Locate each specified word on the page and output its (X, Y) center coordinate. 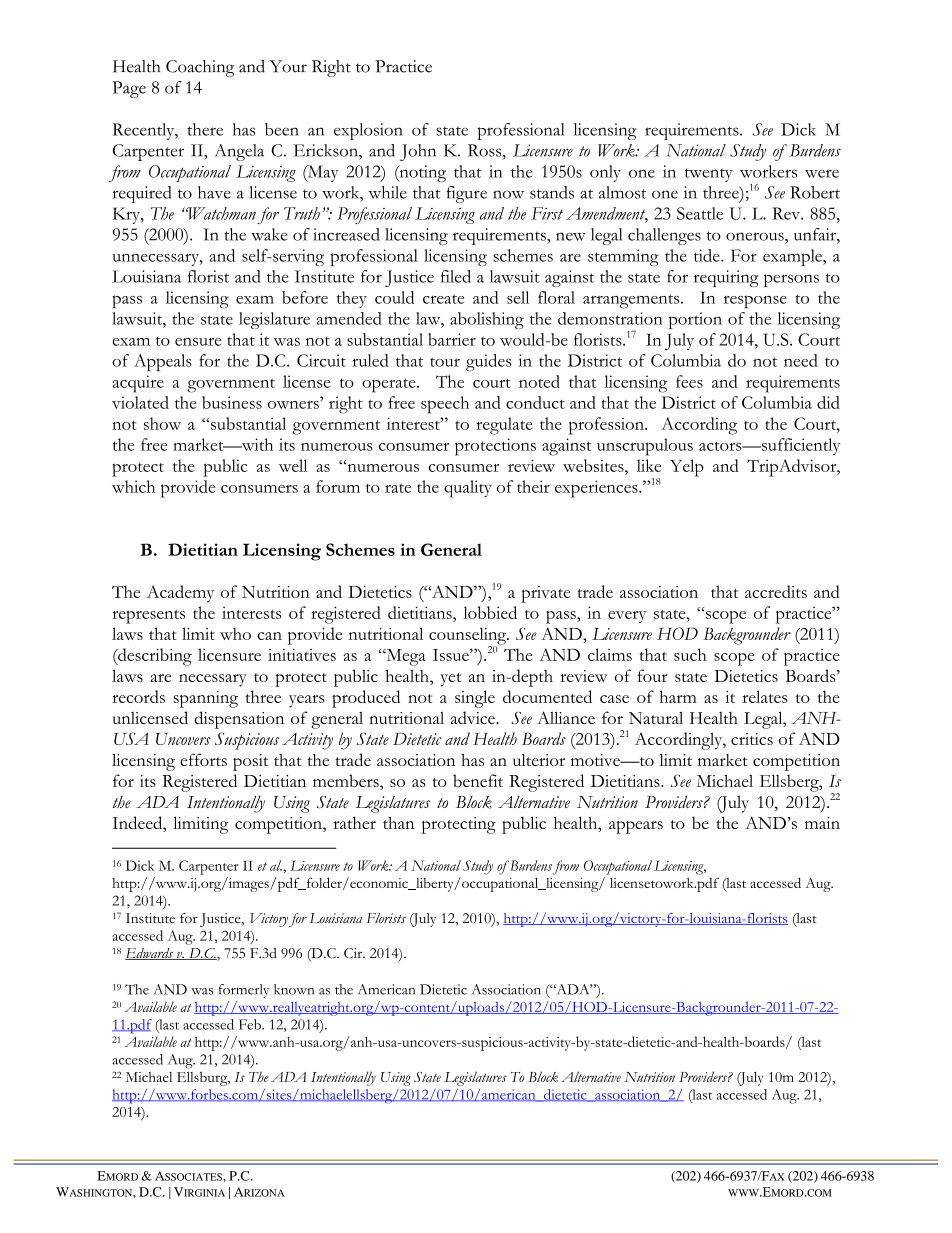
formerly (243, 991)
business (232, 402)
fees (689, 381)
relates (765, 696)
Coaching (200, 68)
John (418, 152)
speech (445, 405)
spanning (205, 699)
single (475, 699)
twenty (709, 175)
